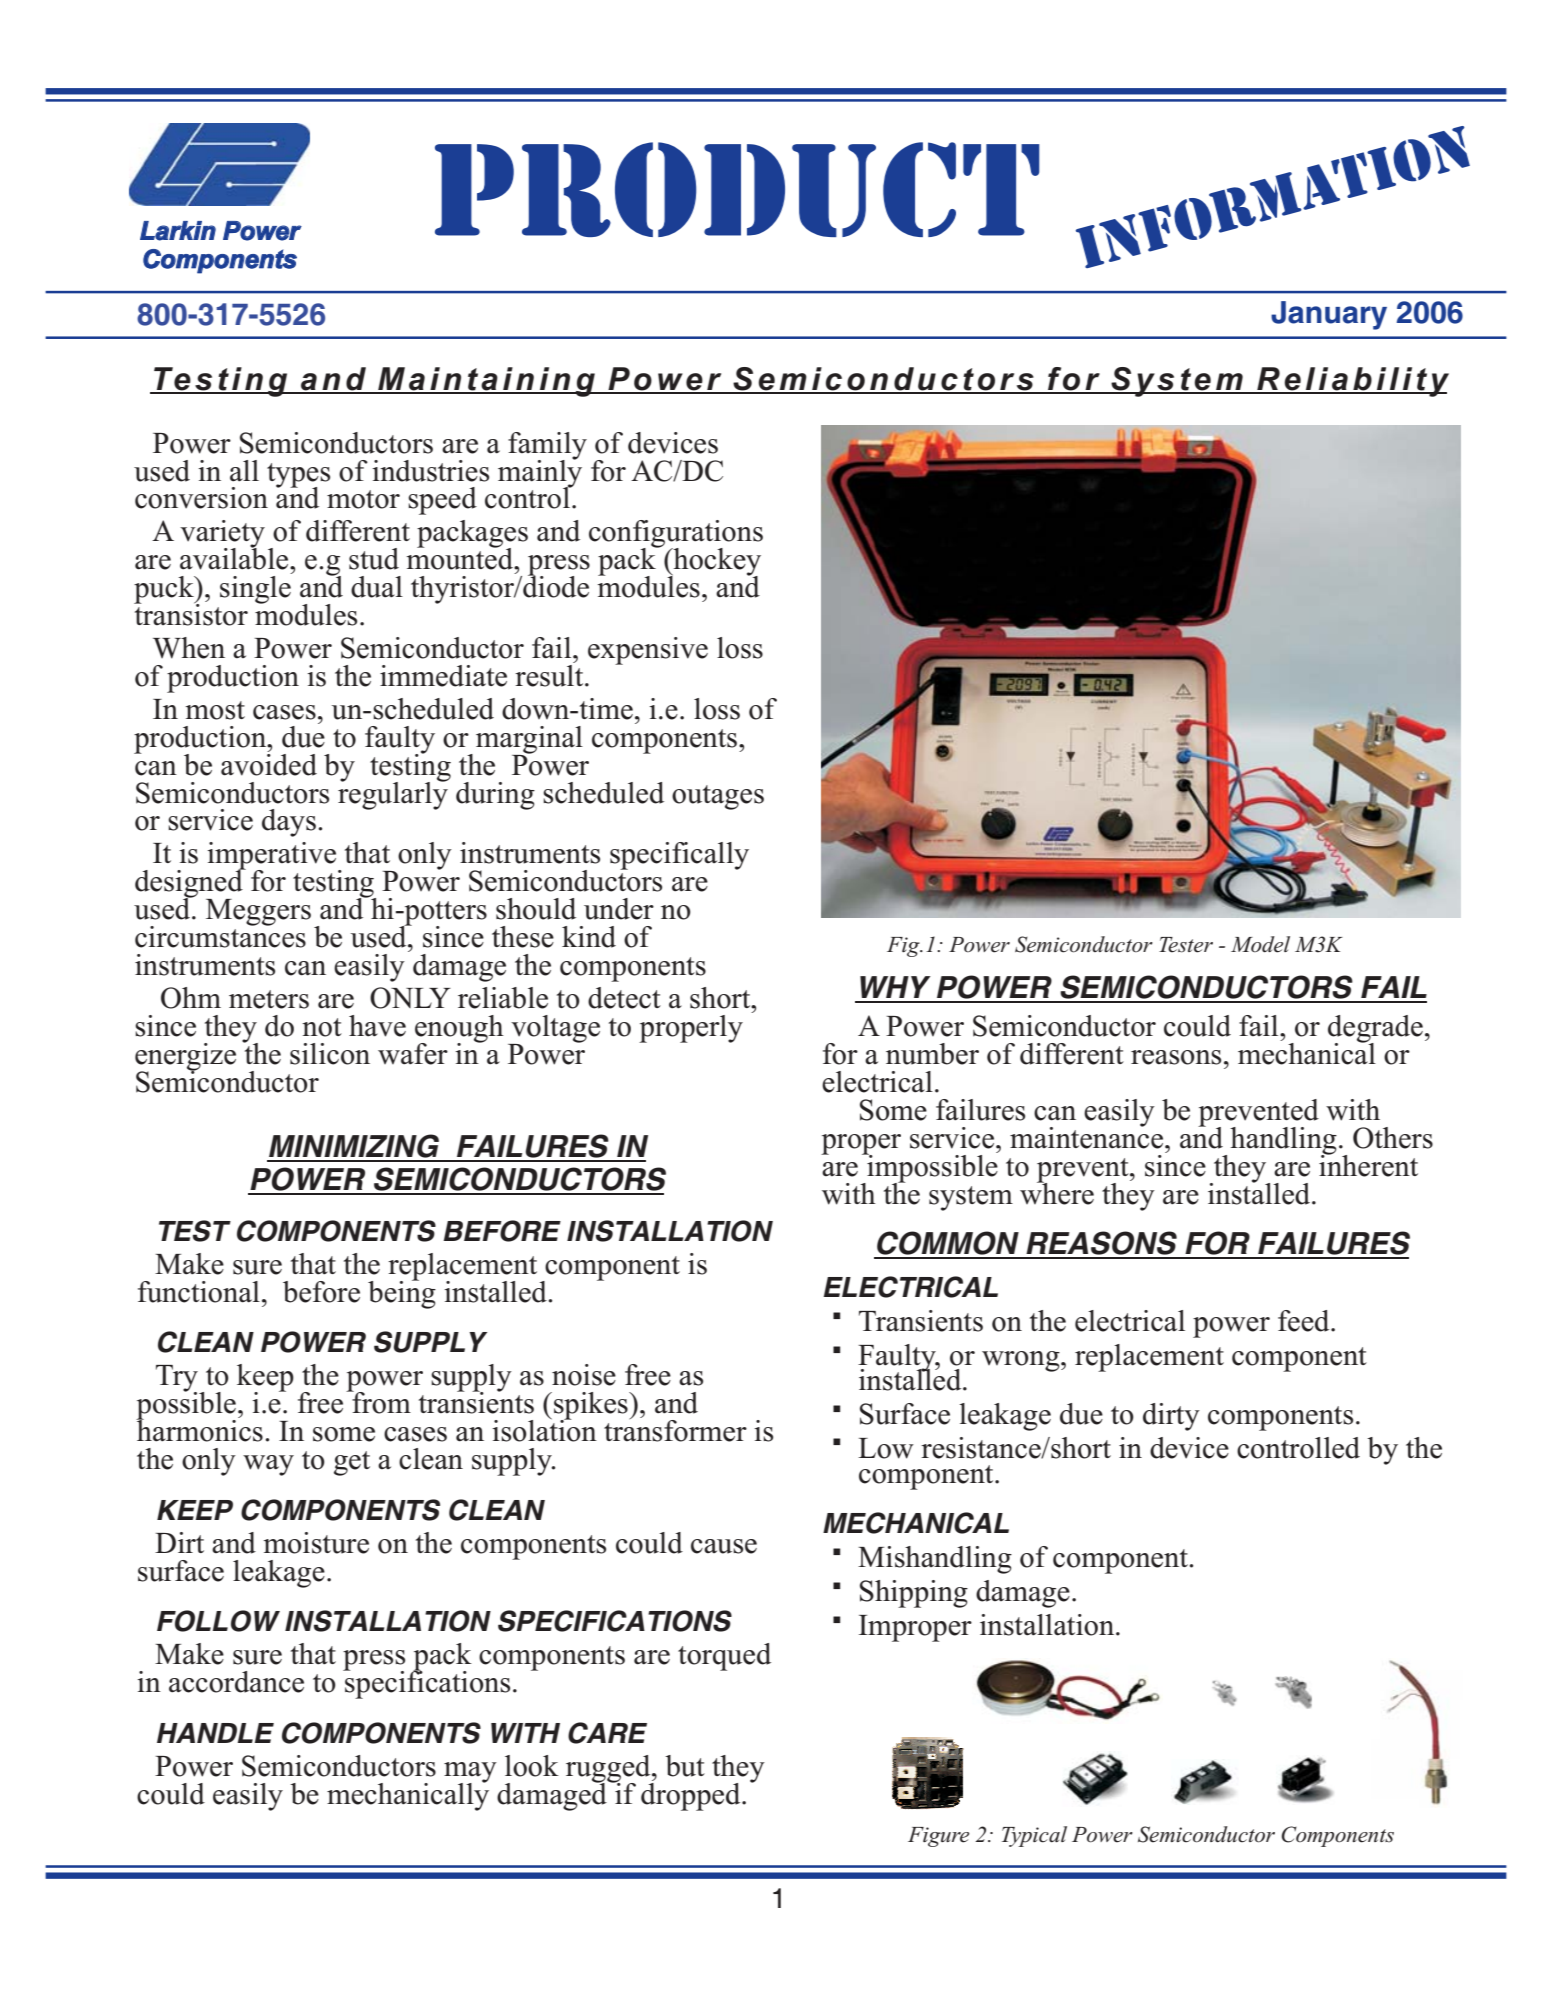  What do you see at coordinates (547, 447) in the page?
I see `family` at bounding box center [547, 447].
